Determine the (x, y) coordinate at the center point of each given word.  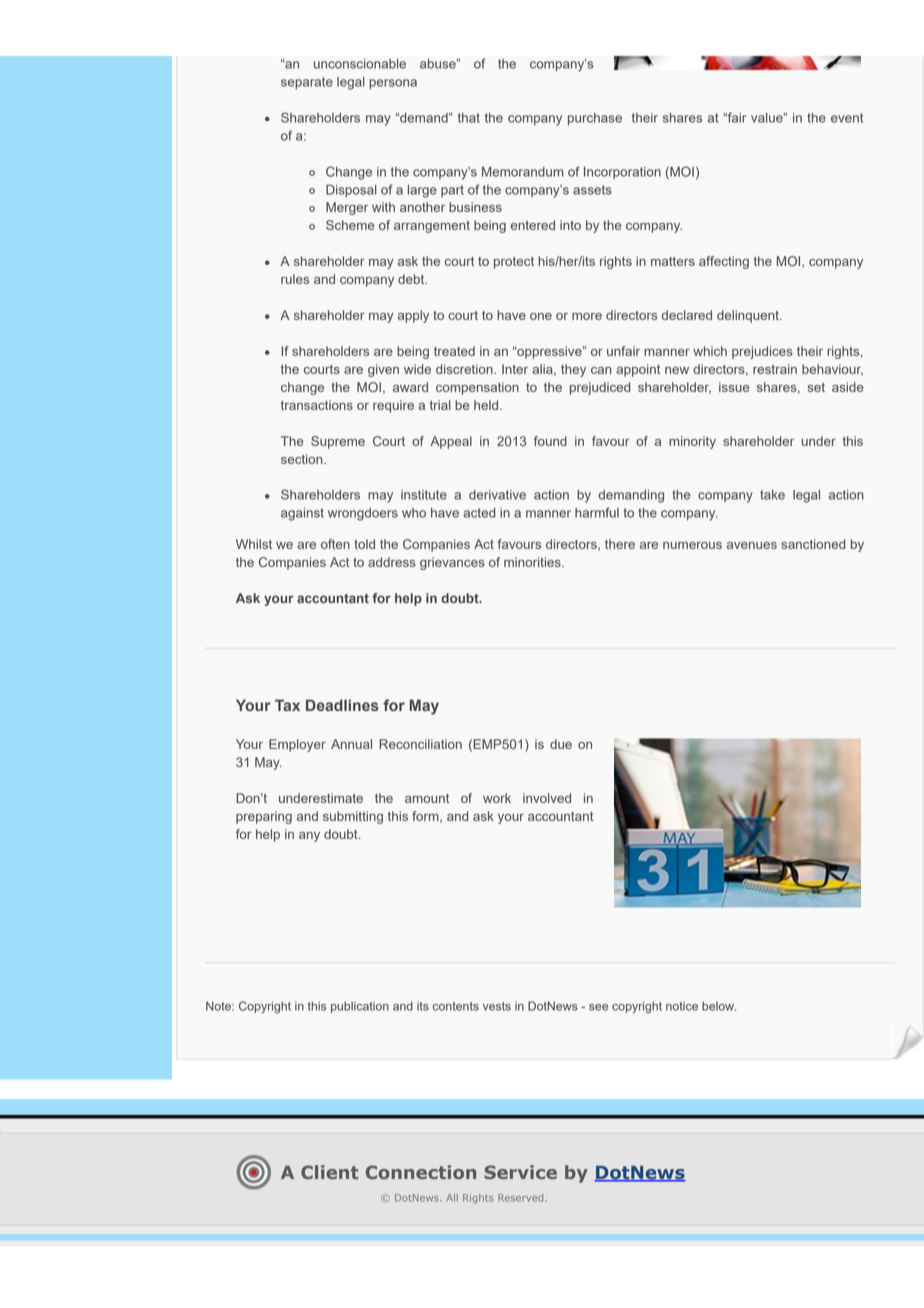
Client (330, 1172)
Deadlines (342, 705)
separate (307, 83)
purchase (595, 119)
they (573, 370)
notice (682, 1006)
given (383, 370)
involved (547, 798)
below (719, 1006)
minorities (533, 562)
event (847, 118)
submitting (353, 817)
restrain (775, 369)
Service (520, 1172)
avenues (752, 545)
